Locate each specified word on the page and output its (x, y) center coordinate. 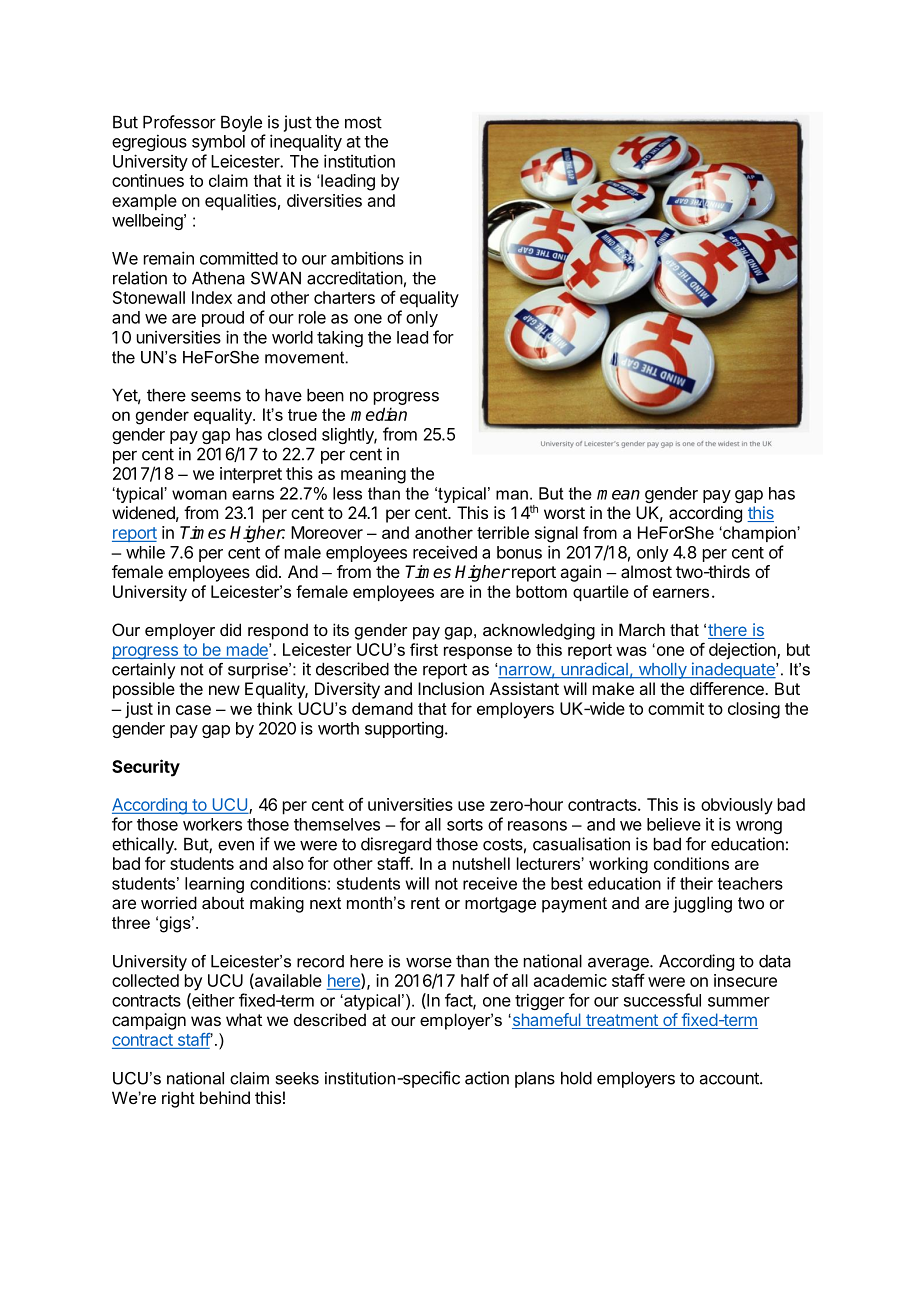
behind (225, 1097)
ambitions (367, 258)
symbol (218, 143)
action (487, 1078)
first (424, 649)
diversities (324, 200)
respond (278, 632)
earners (681, 593)
